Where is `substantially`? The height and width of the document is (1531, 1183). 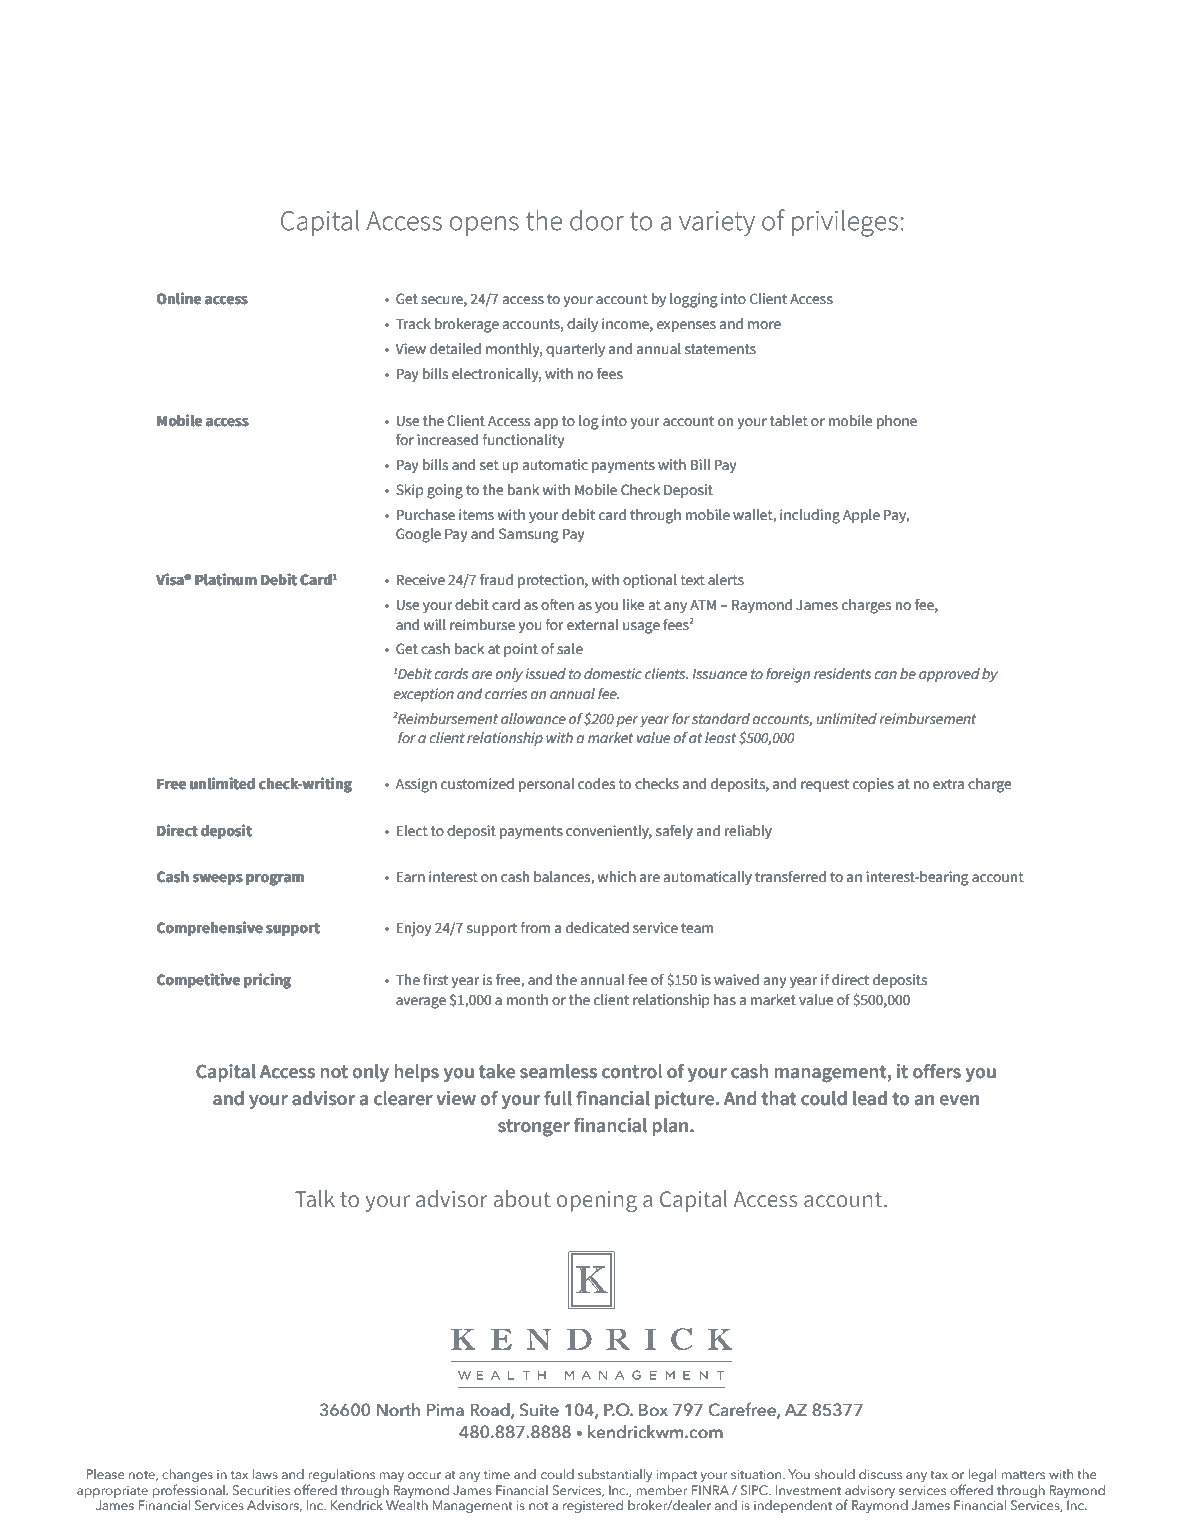 substantially is located at coordinates (615, 1475).
